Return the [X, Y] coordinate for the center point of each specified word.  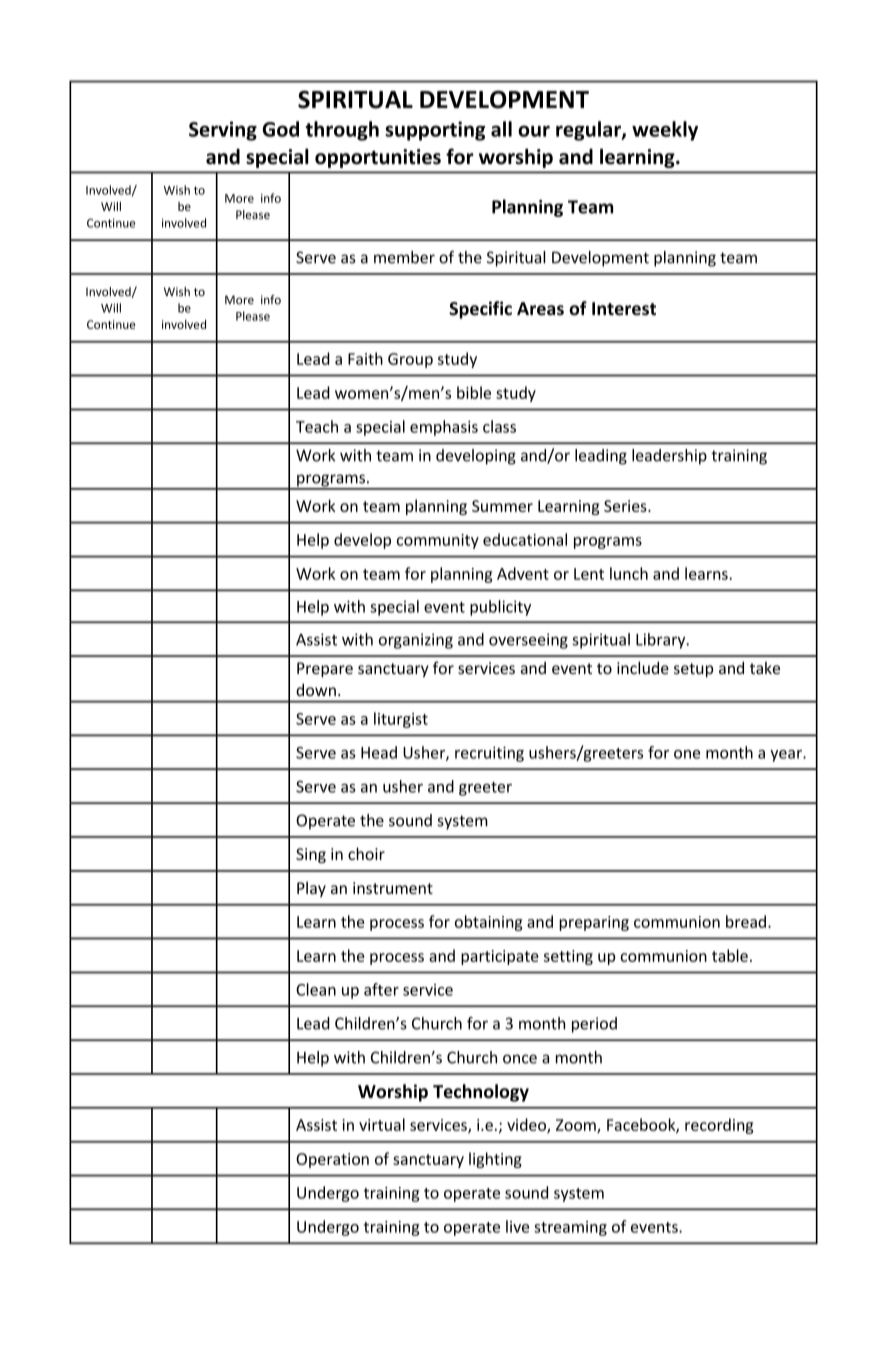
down [316, 689]
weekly [665, 131]
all [501, 129]
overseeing [528, 641]
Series [626, 506]
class [499, 426]
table [730, 955]
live [517, 1226]
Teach [317, 426]
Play [311, 889]
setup [693, 670]
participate [500, 957]
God [280, 129]
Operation [332, 1160]
